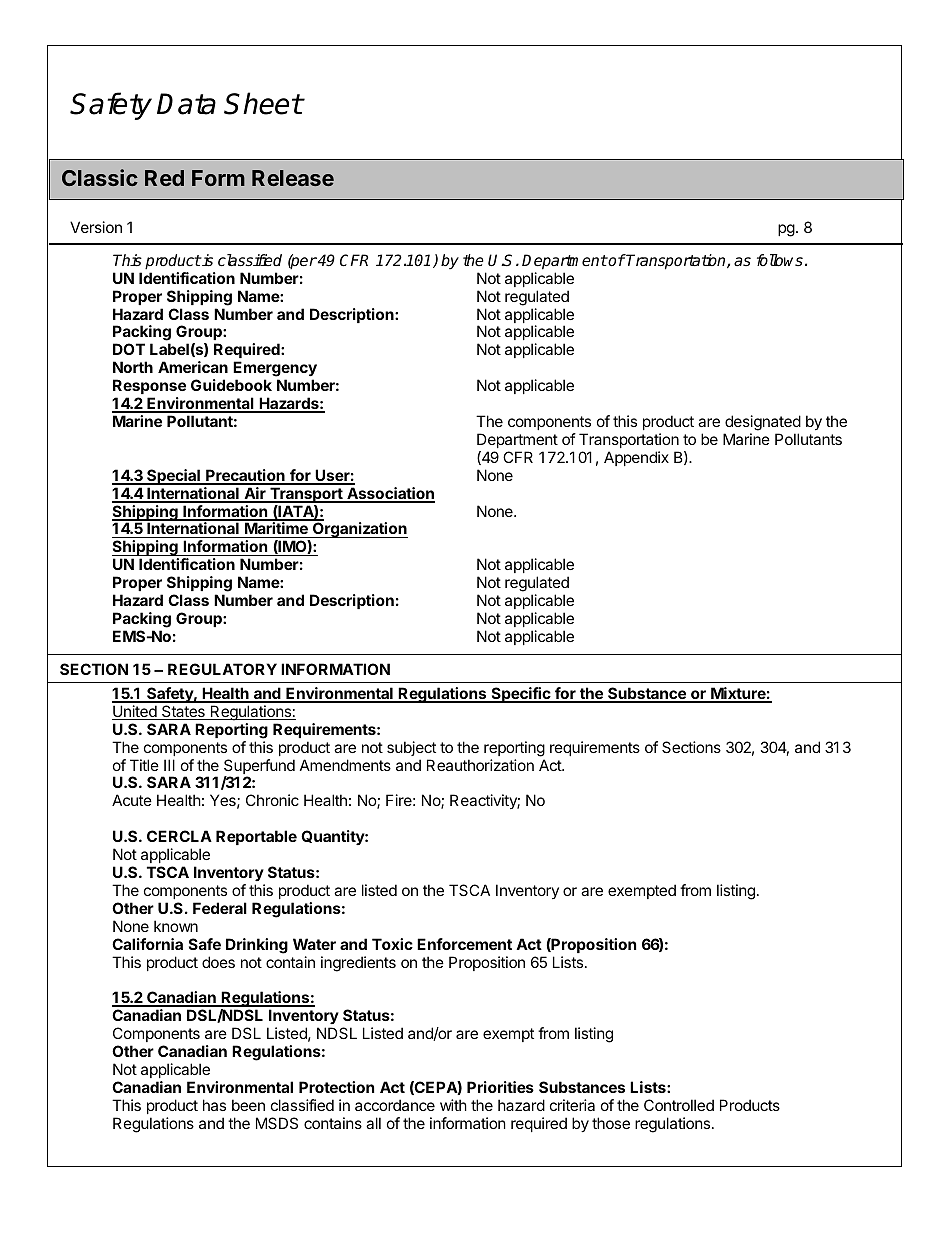 The height and width of the screenshot is (1233, 952). What do you see at coordinates (293, 178) in the screenshot?
I see `Release` at bounding box center [293, 178].
